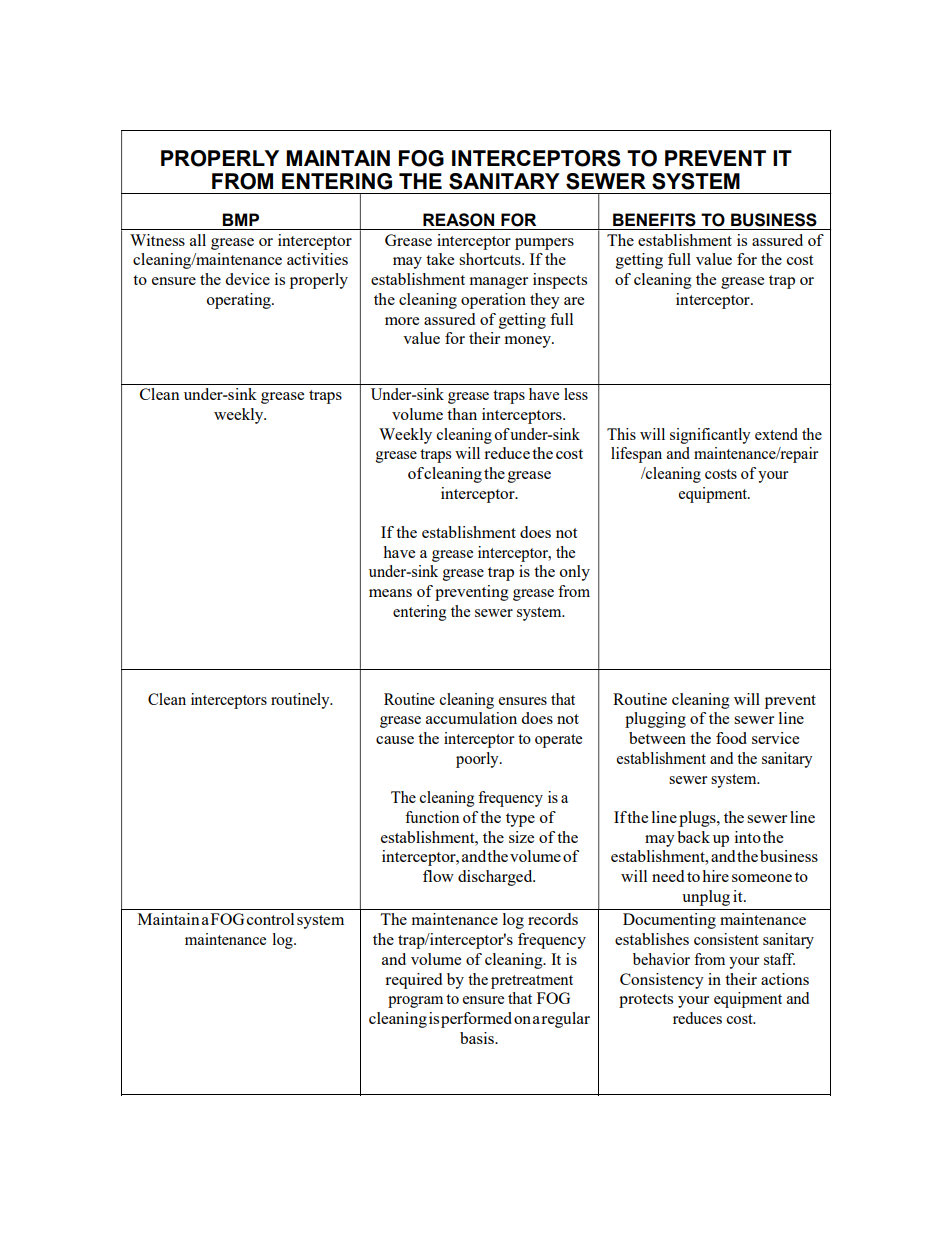 The height and width of the screenshot is (1233, 952). What do you see at coordinates (415, 1002) in the screenshot?
I see `program` at bounding box center [415, 1002].
